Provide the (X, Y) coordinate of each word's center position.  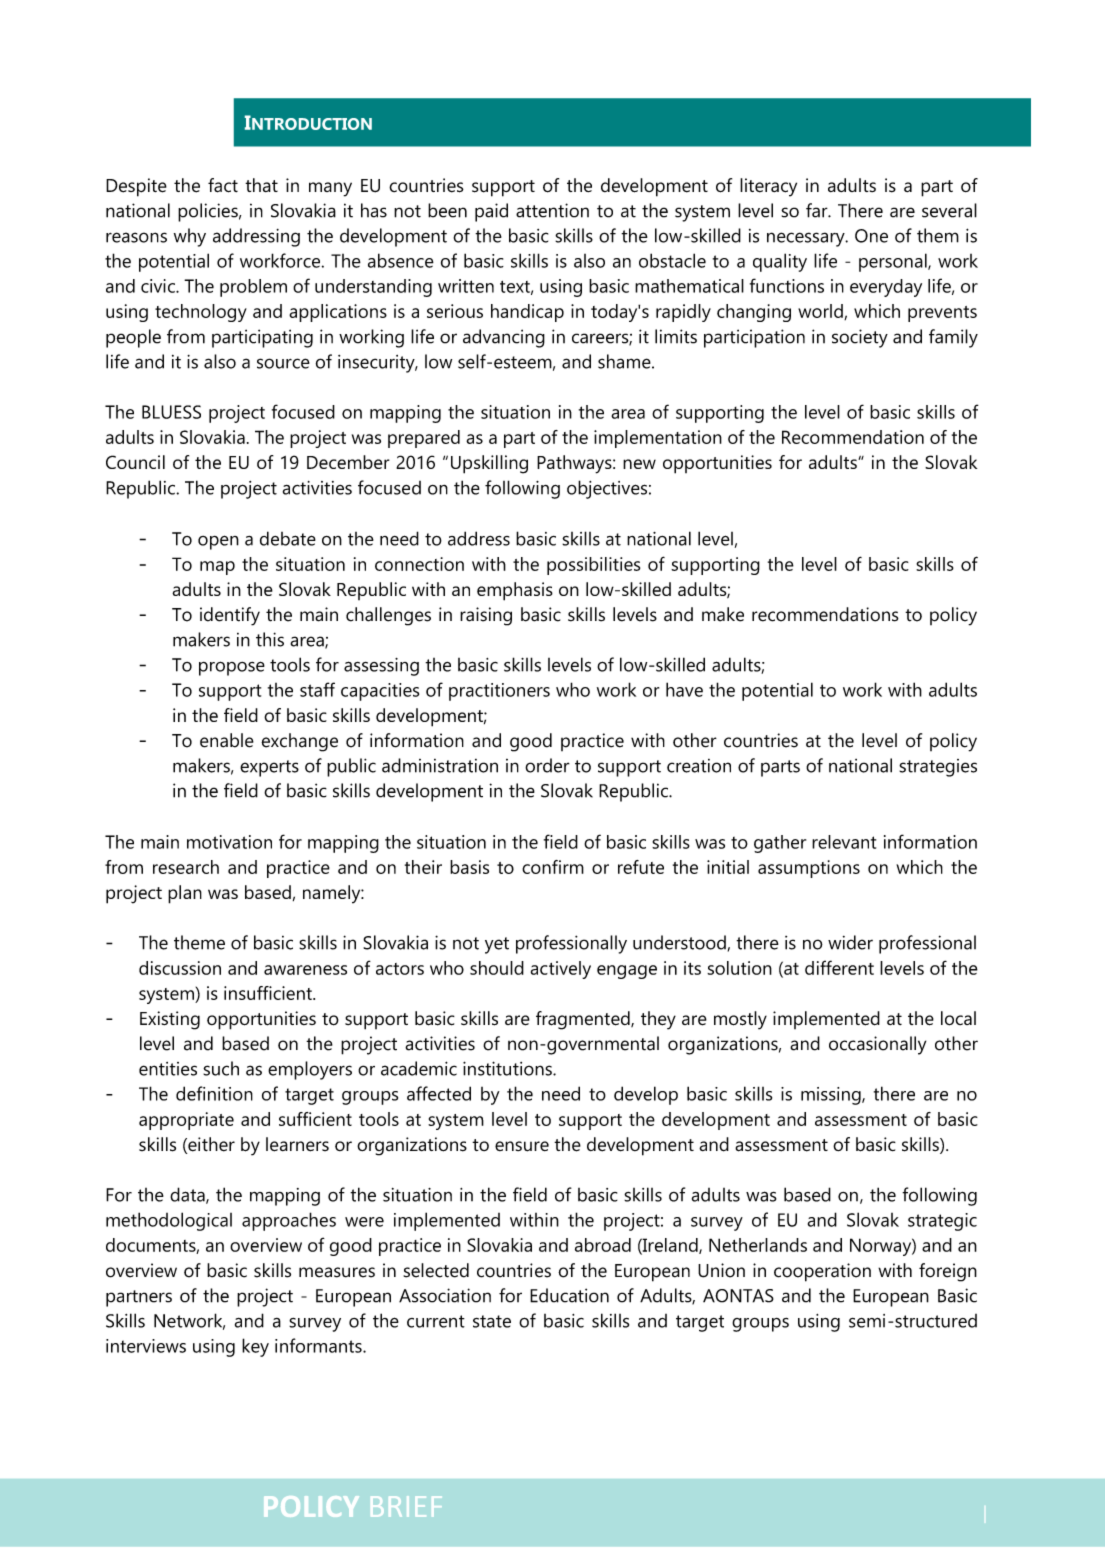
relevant (844, 842)
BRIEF (406, 1506)
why (190, 237)
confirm (553, 867)
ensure (522, 1146)
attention (552, 210)
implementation (658, 439)
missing (832, 1096)
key (255, 1347)
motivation (229, 842)
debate (288, 538)
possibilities (593, 566)
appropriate (186, 1121)
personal (894, 262)
